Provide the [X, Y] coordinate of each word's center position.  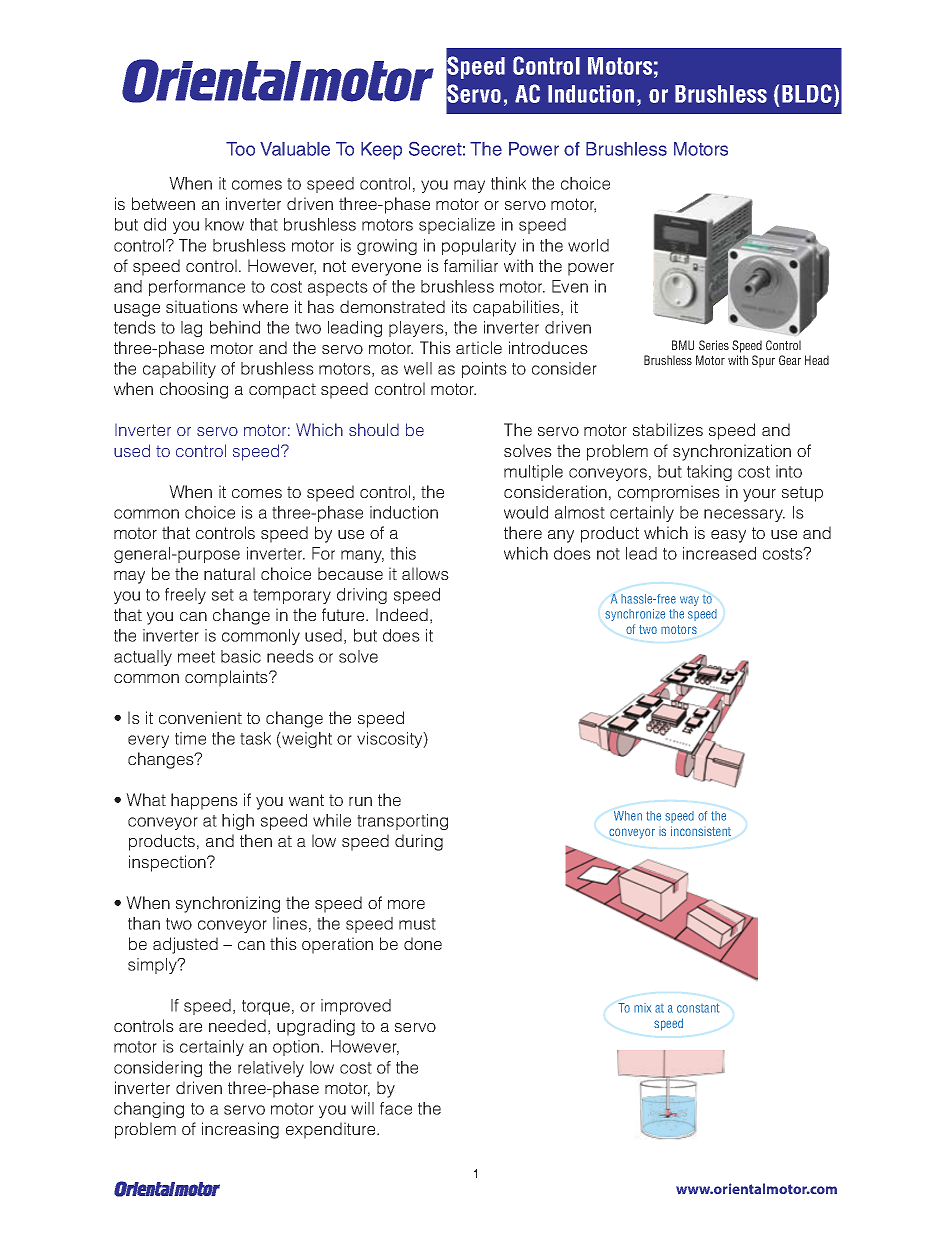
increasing [240, 1130]
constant [698, 1008]
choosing [194, 390]
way [689, 601]
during [419, 842]
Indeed [402, 614]
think [508, 183]
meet [196, 657]
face [396, 1108]
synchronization [732, 452]
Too [240, 149]
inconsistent [701, 831]
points [484, 370]
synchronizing [228, 904]
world [588, 245]
